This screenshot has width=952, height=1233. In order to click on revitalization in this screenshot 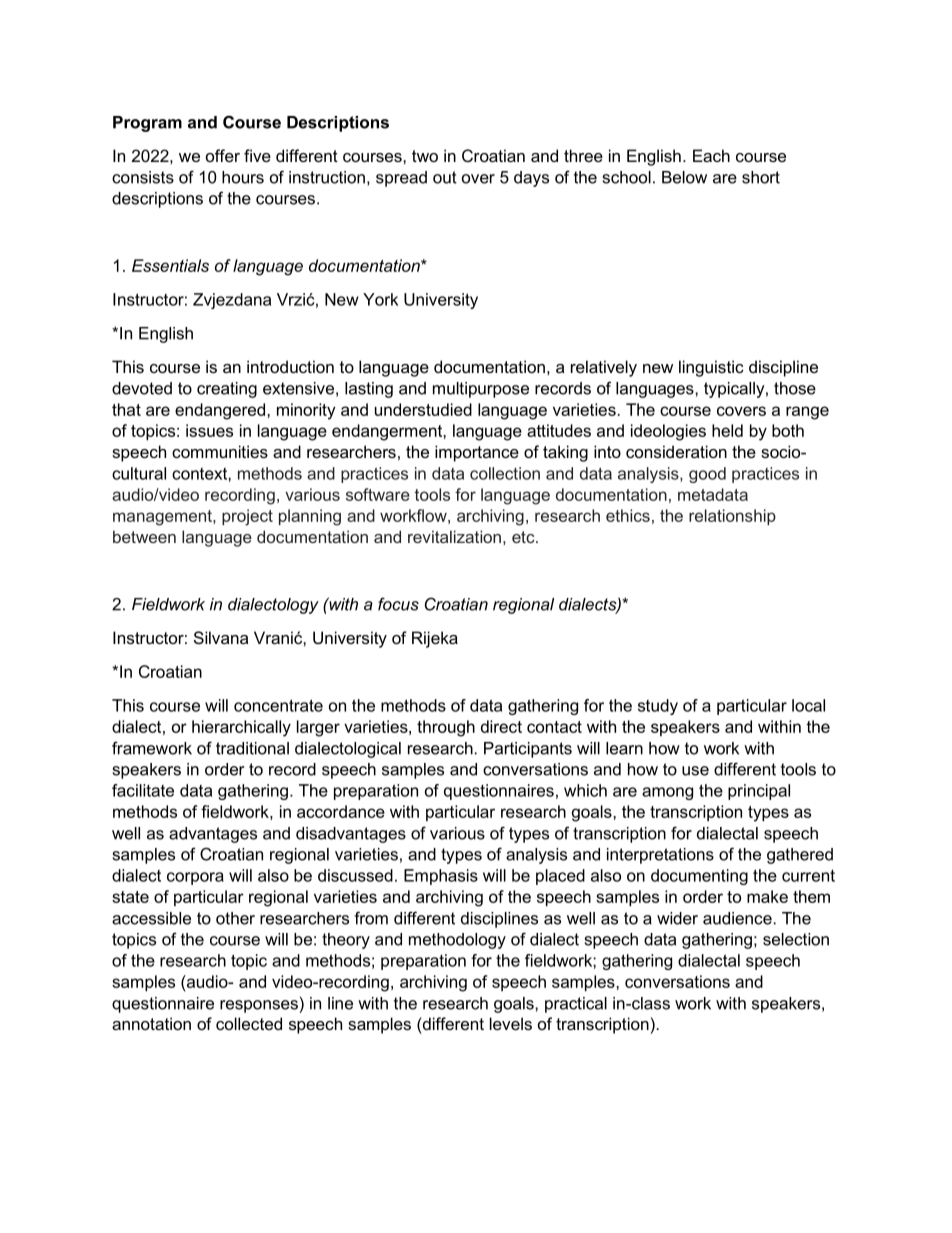, I will do `click(454, 536)`.
